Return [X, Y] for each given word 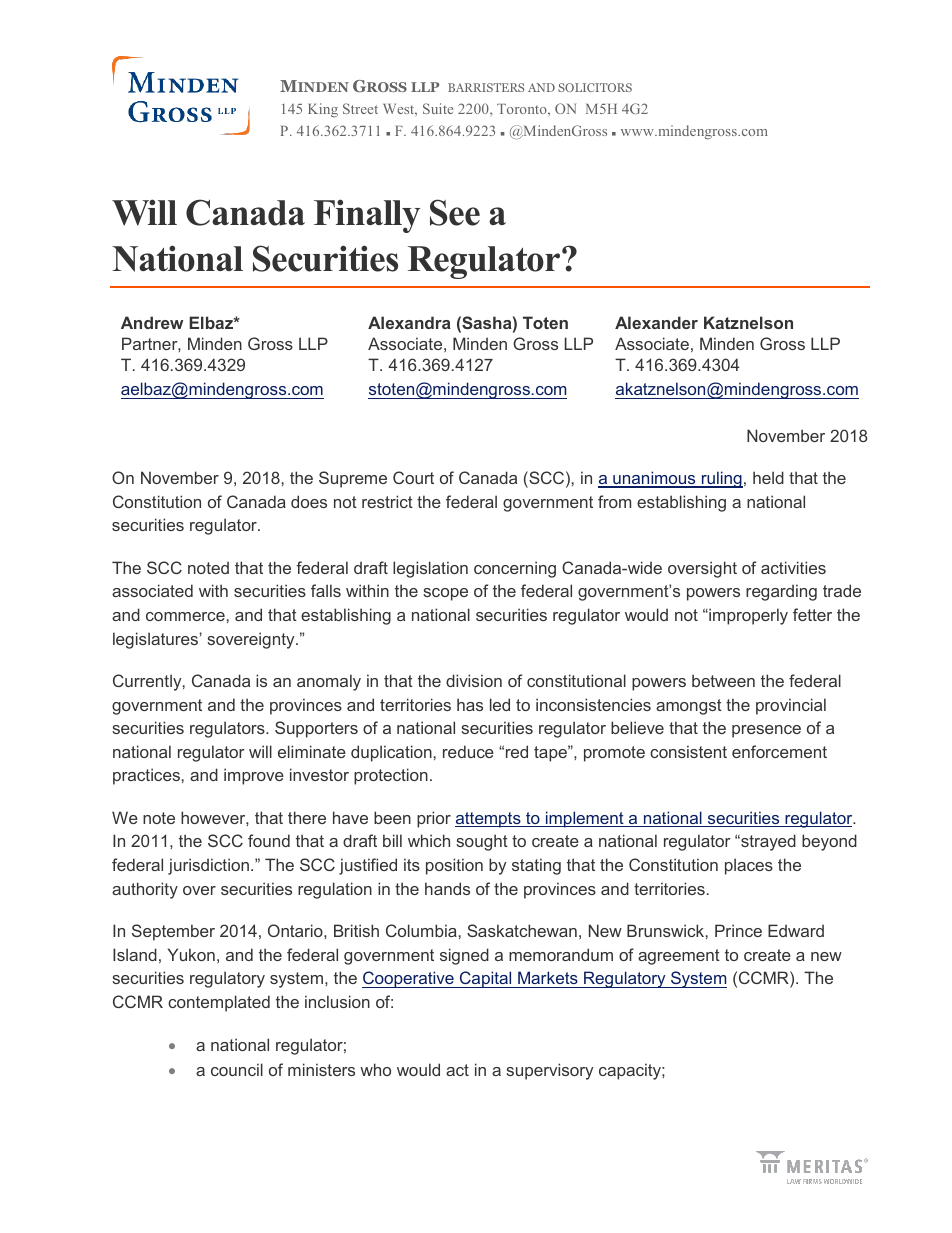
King [323, 110]
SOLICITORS [595, 87]
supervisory [549, 1071]
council [237, 1069]
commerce [185, 616]
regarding [781, 592]
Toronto [523, 109]
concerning [515, 569]
